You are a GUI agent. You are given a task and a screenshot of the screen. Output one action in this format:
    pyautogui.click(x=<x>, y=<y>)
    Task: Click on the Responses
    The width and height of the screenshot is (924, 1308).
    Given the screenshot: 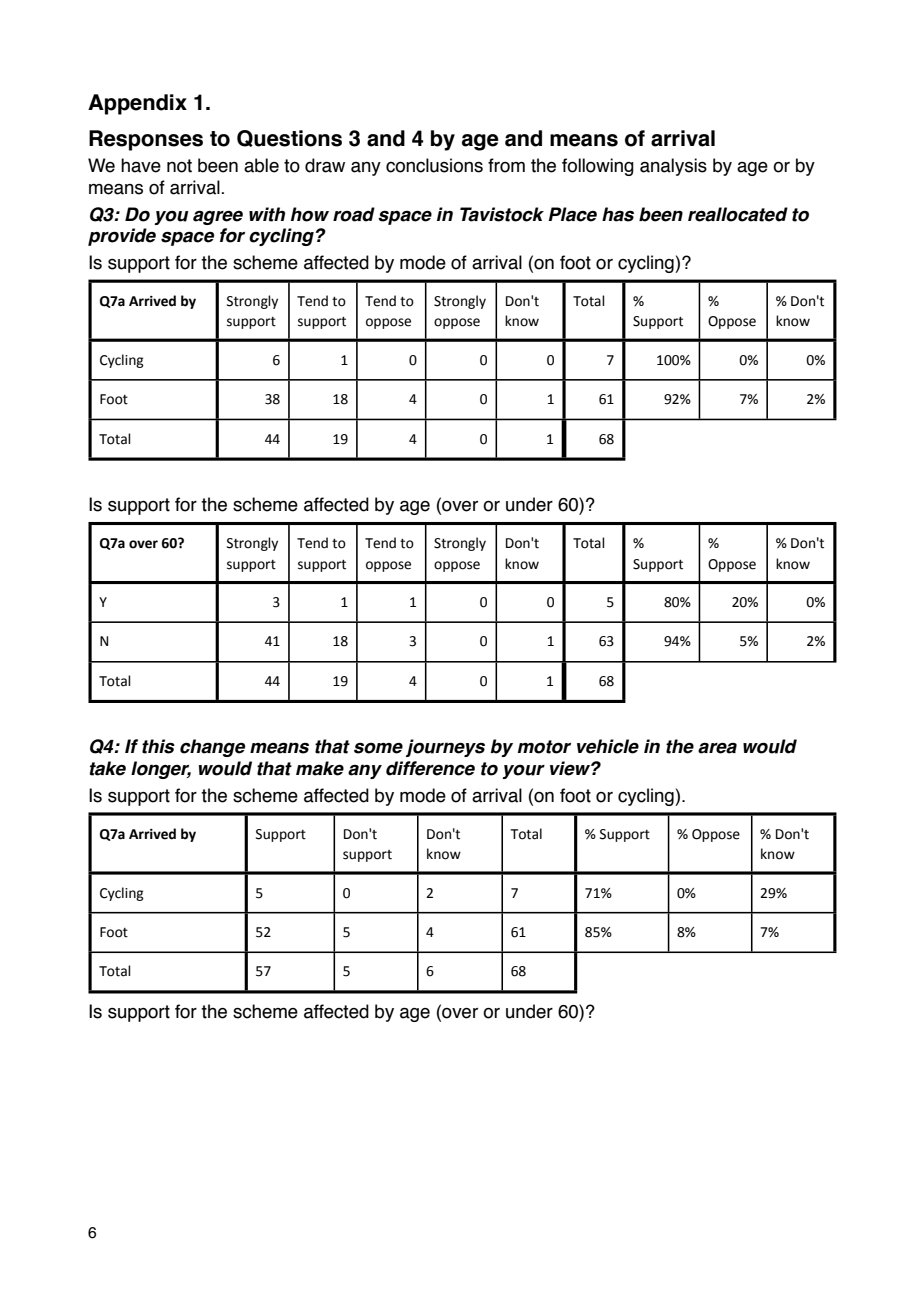 What is the action you would take?
    pyautogui.click(x=146, y=140)
